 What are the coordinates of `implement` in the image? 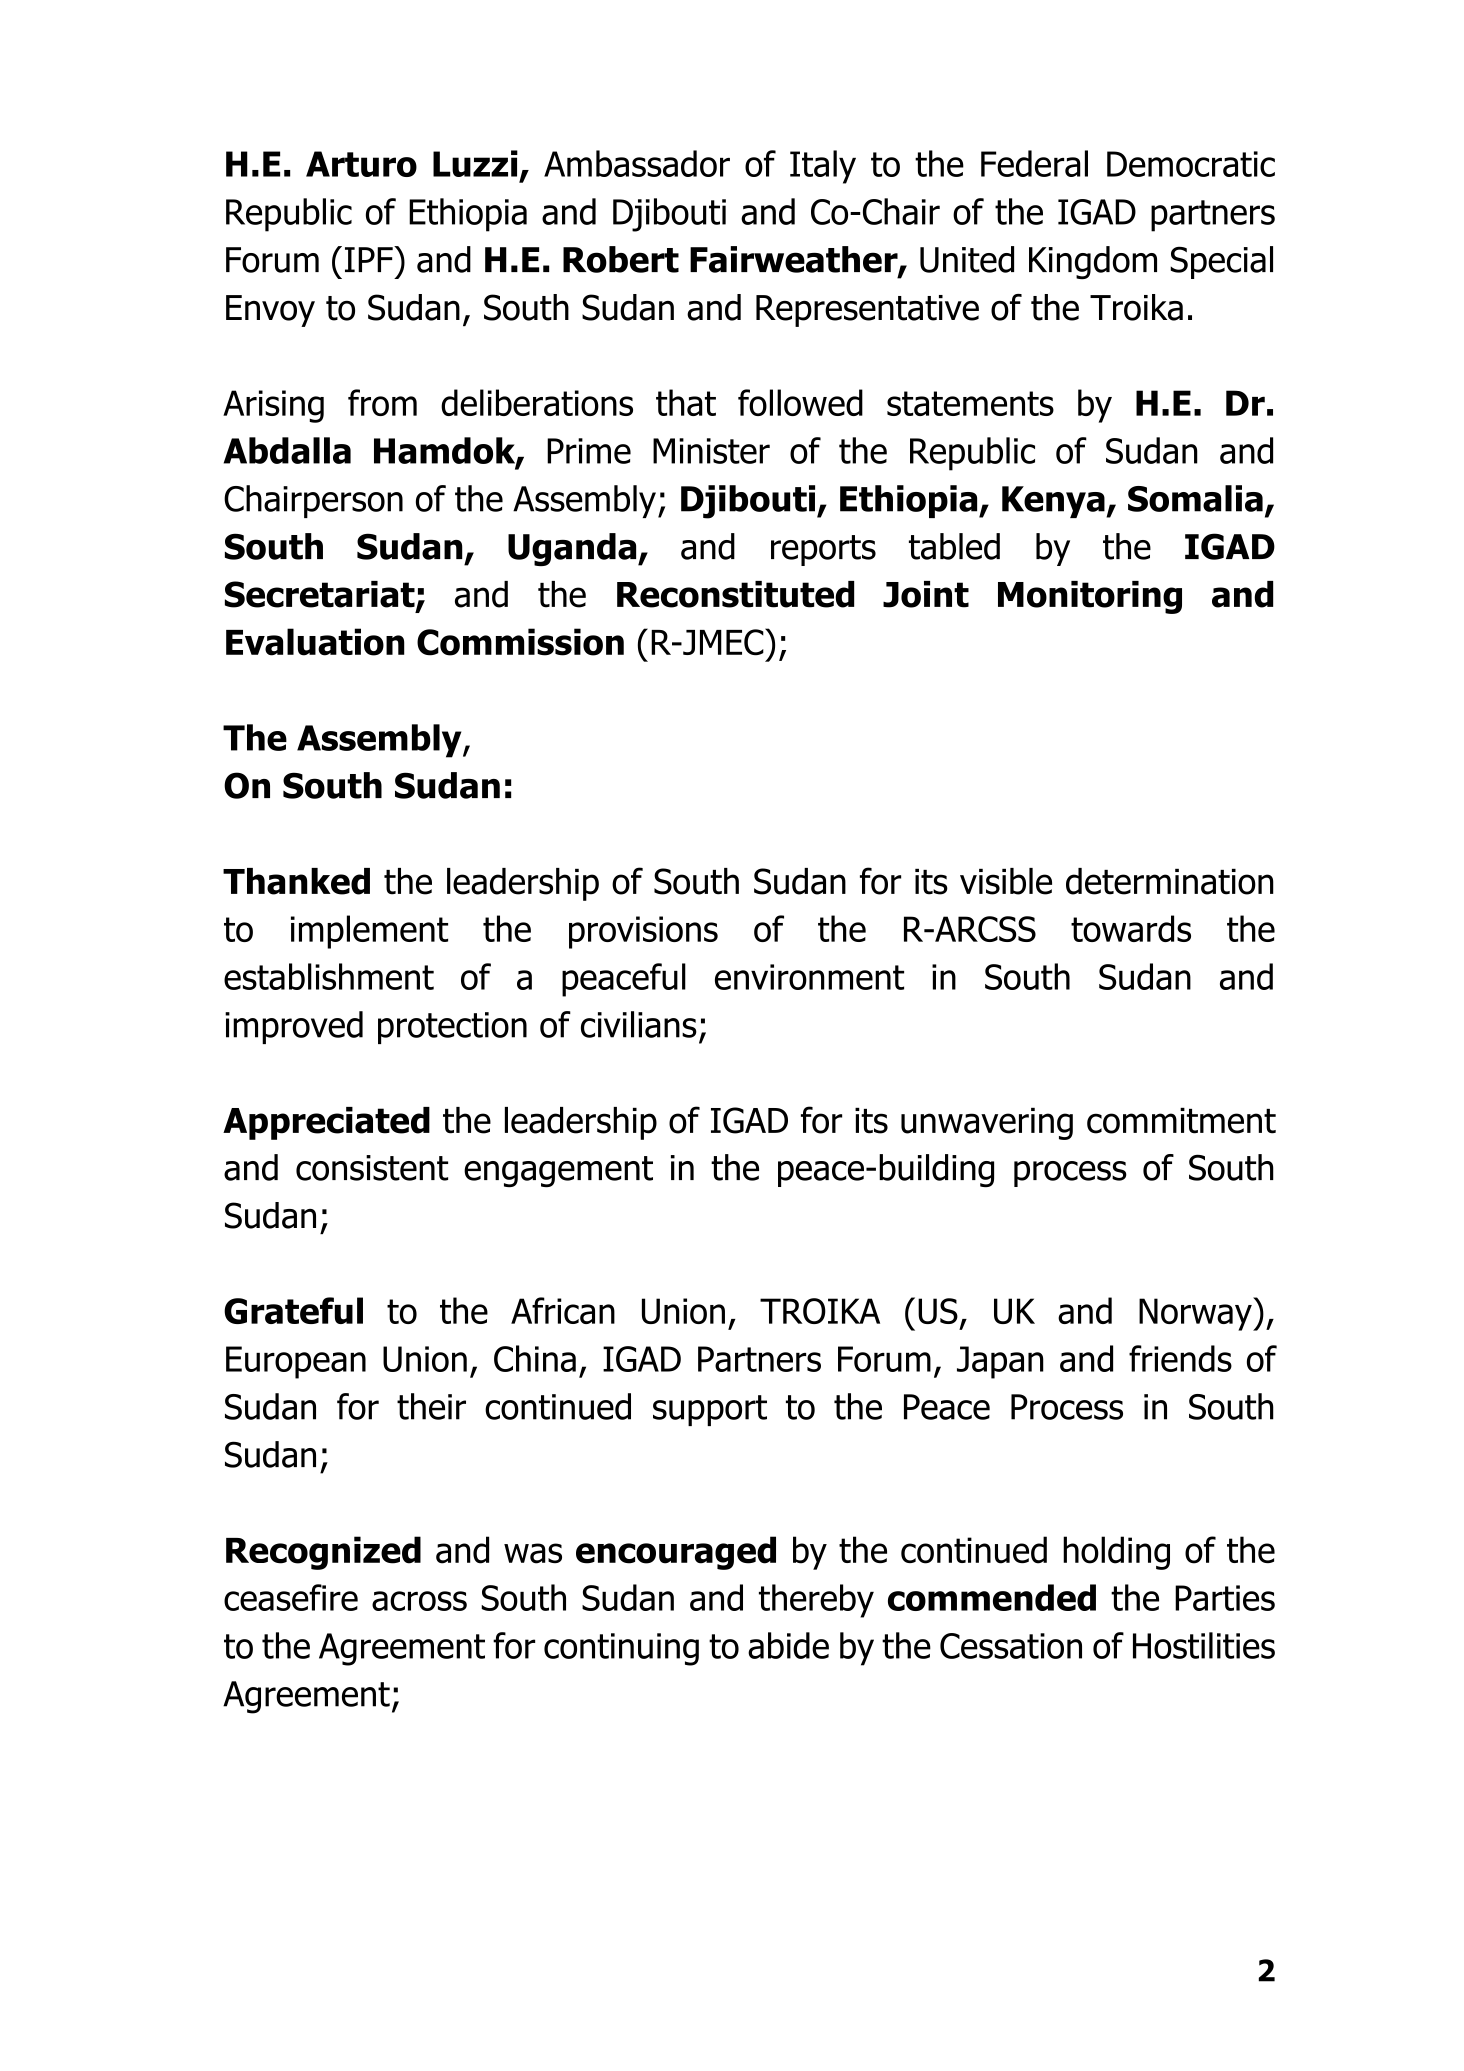 It's located at (369, 932).
